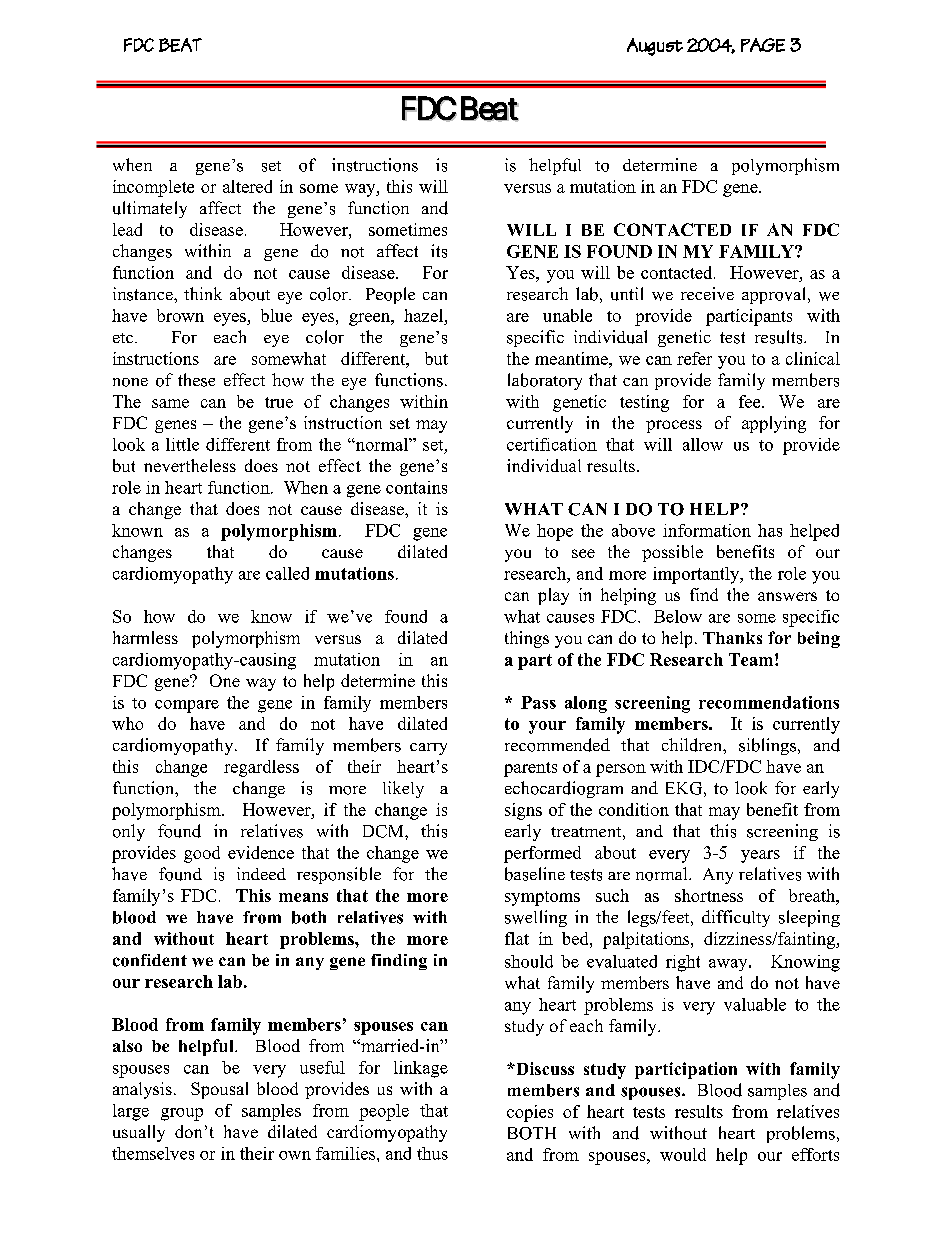  What do you see at coordinates (416, 487) in the screenshot?
I see `contains` at bounding box center [416, 487].
